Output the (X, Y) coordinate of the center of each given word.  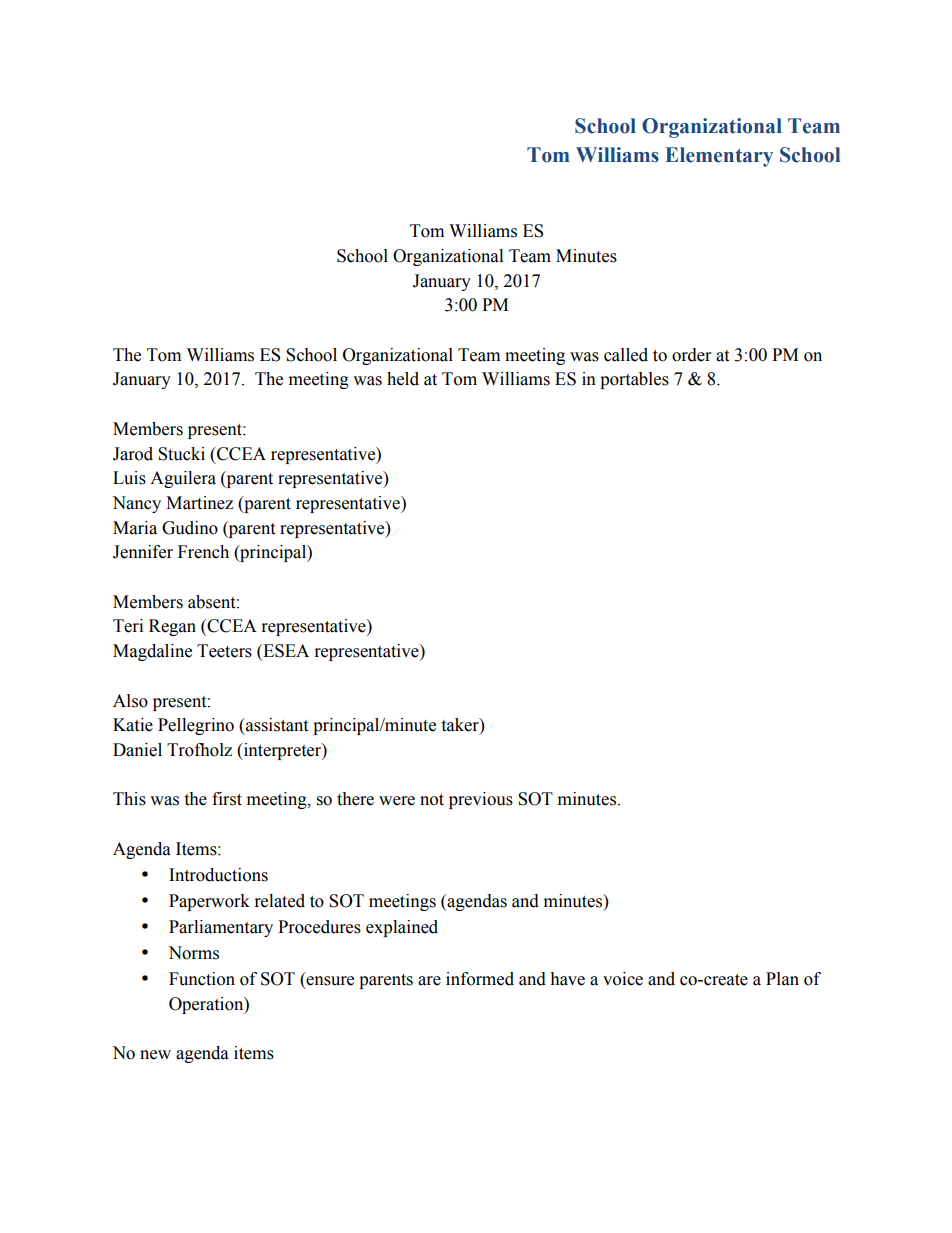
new (155, 1055)
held (403, 379)
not (432, 800)
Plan (782, 979)
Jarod (133, 454)
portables (634, 380)
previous (481, 800)
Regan (172, 627)
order (691, 355)
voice (623, 979)
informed (480, 979)
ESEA (285, 652)
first (227, 799)
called (626, 355)
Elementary (719, 157)
